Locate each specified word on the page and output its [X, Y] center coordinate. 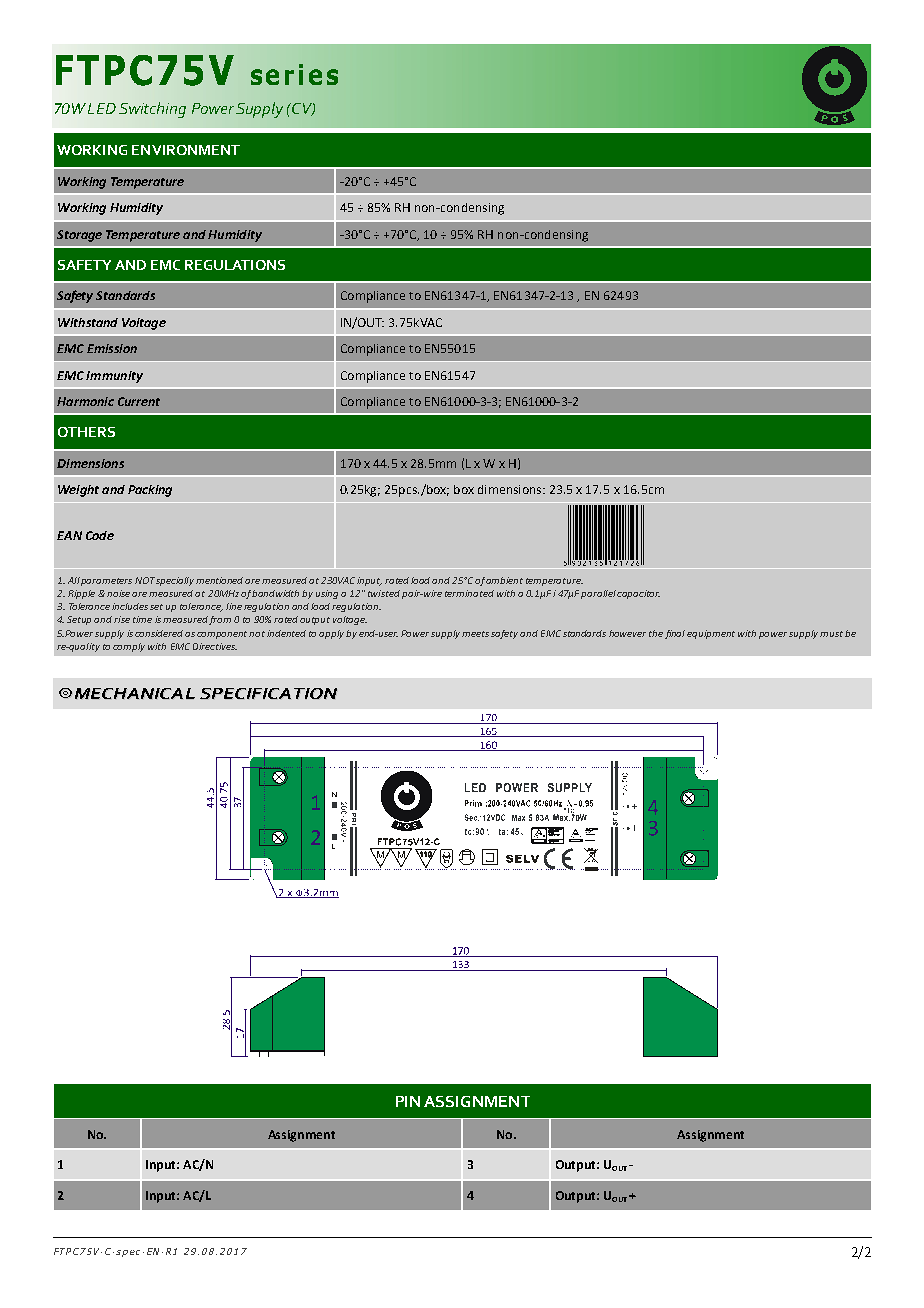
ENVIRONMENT [186, 150]
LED [102, 108]
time [142, 619]
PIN [408, 1101]
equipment [711, 634]
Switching [152, 110]
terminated [469, 593]
